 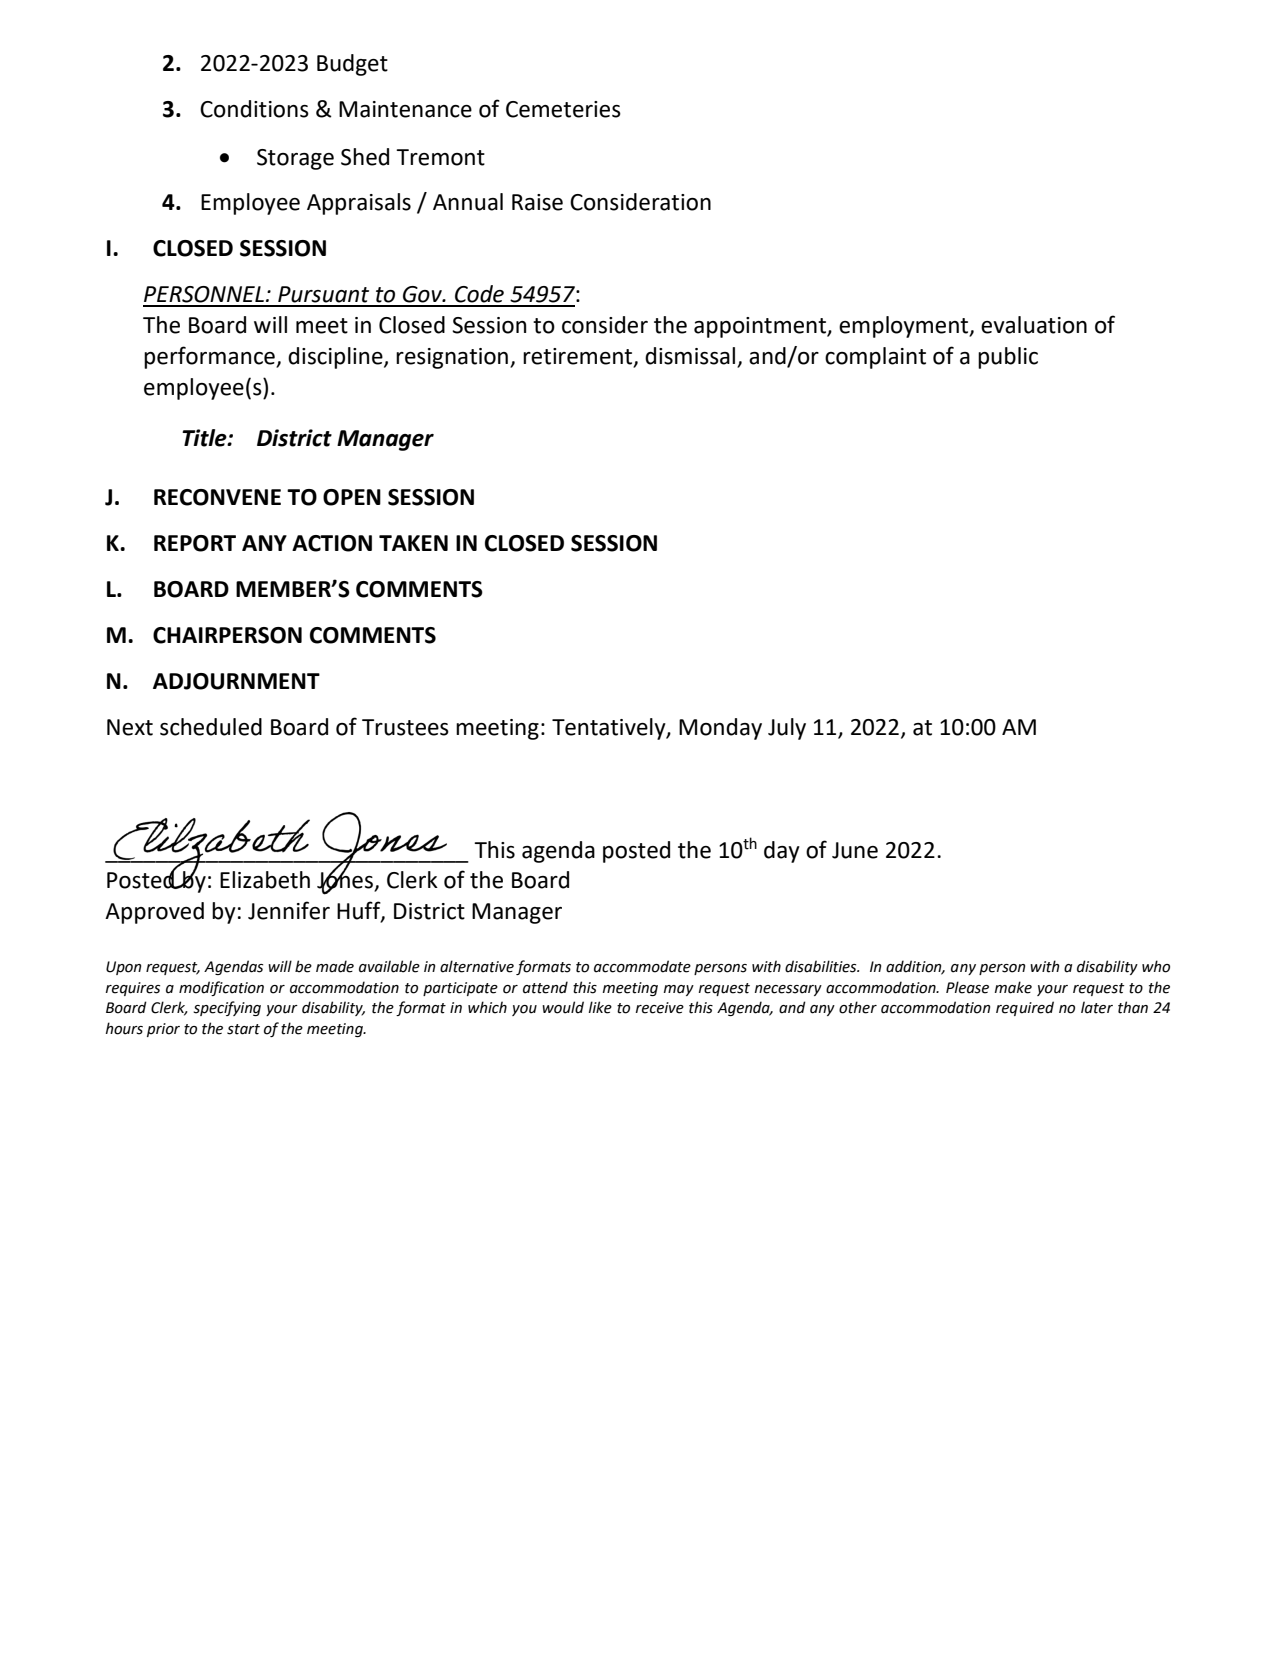 What do you see at coordinates (227, 1008) in the screenshot?
I see `specifying` at bounding box center [227, 1008].
